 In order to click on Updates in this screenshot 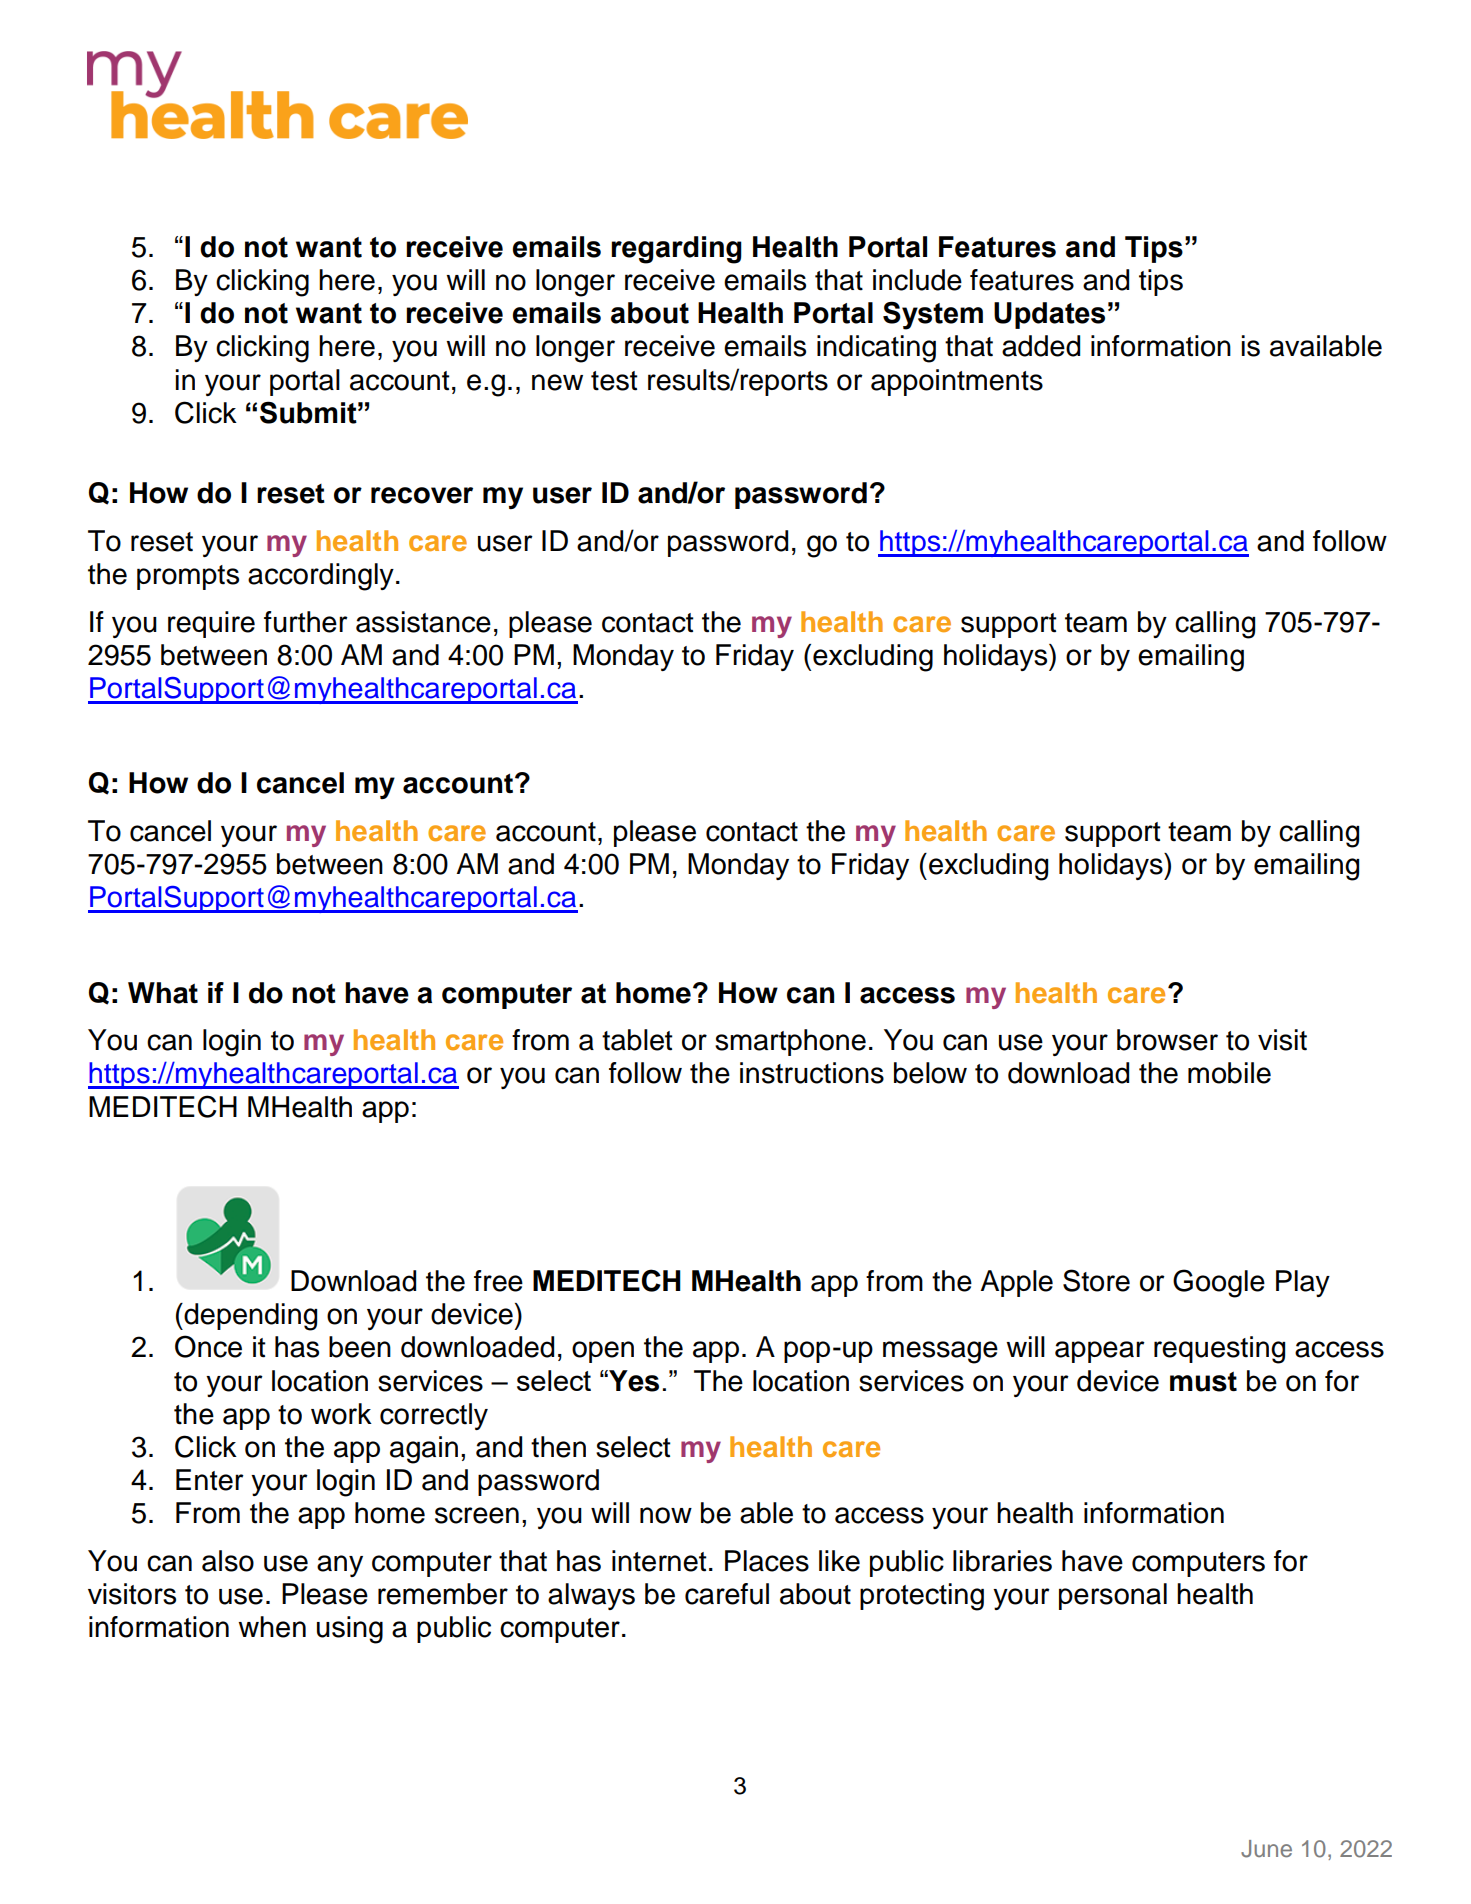, I will do `click(1049, 315)`.
